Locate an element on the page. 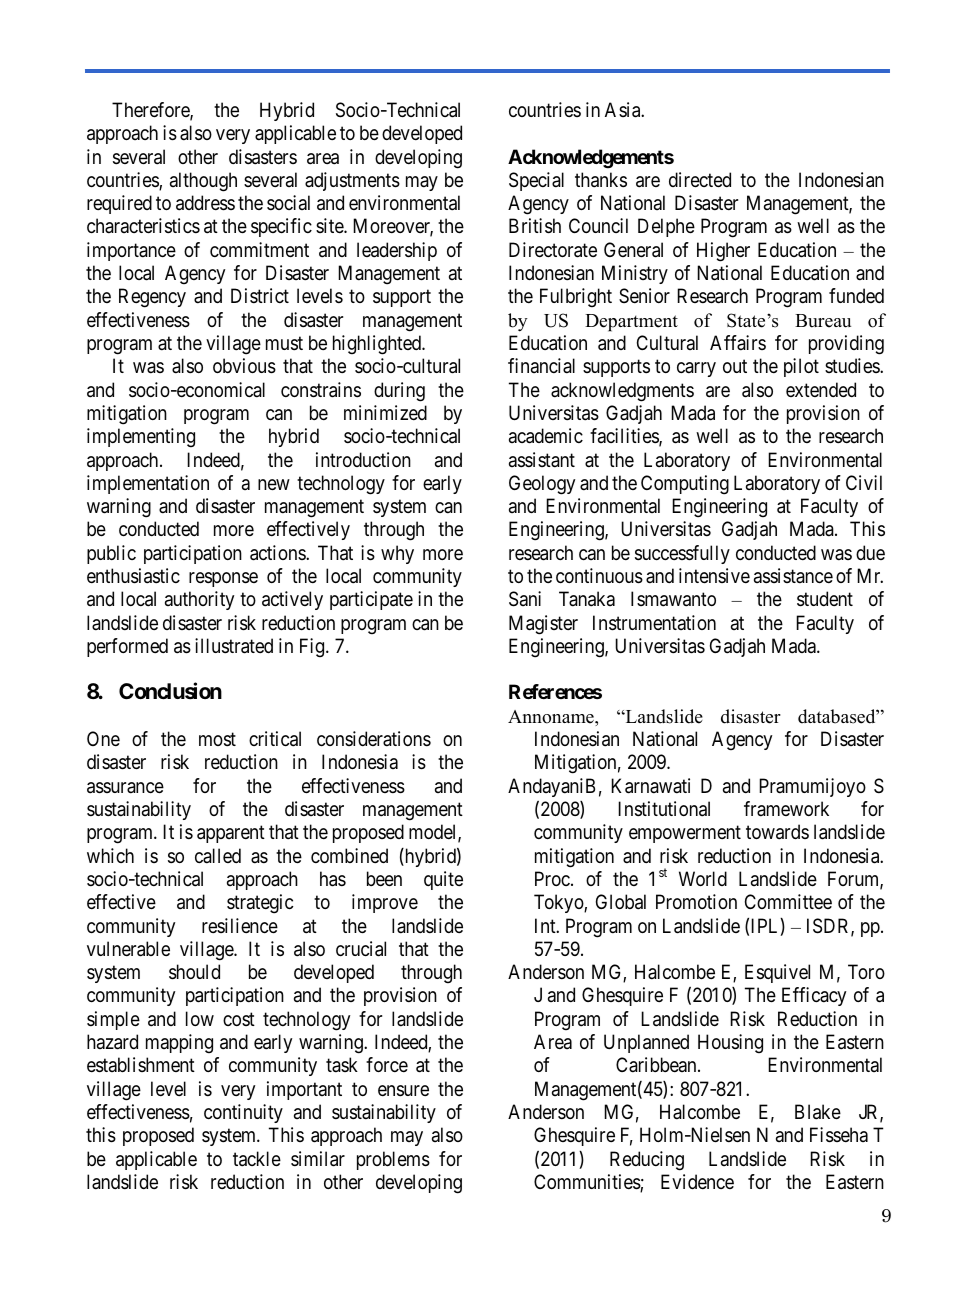 This page has height=1316, width=978. Blake is located at coordinates (818, 1112).
